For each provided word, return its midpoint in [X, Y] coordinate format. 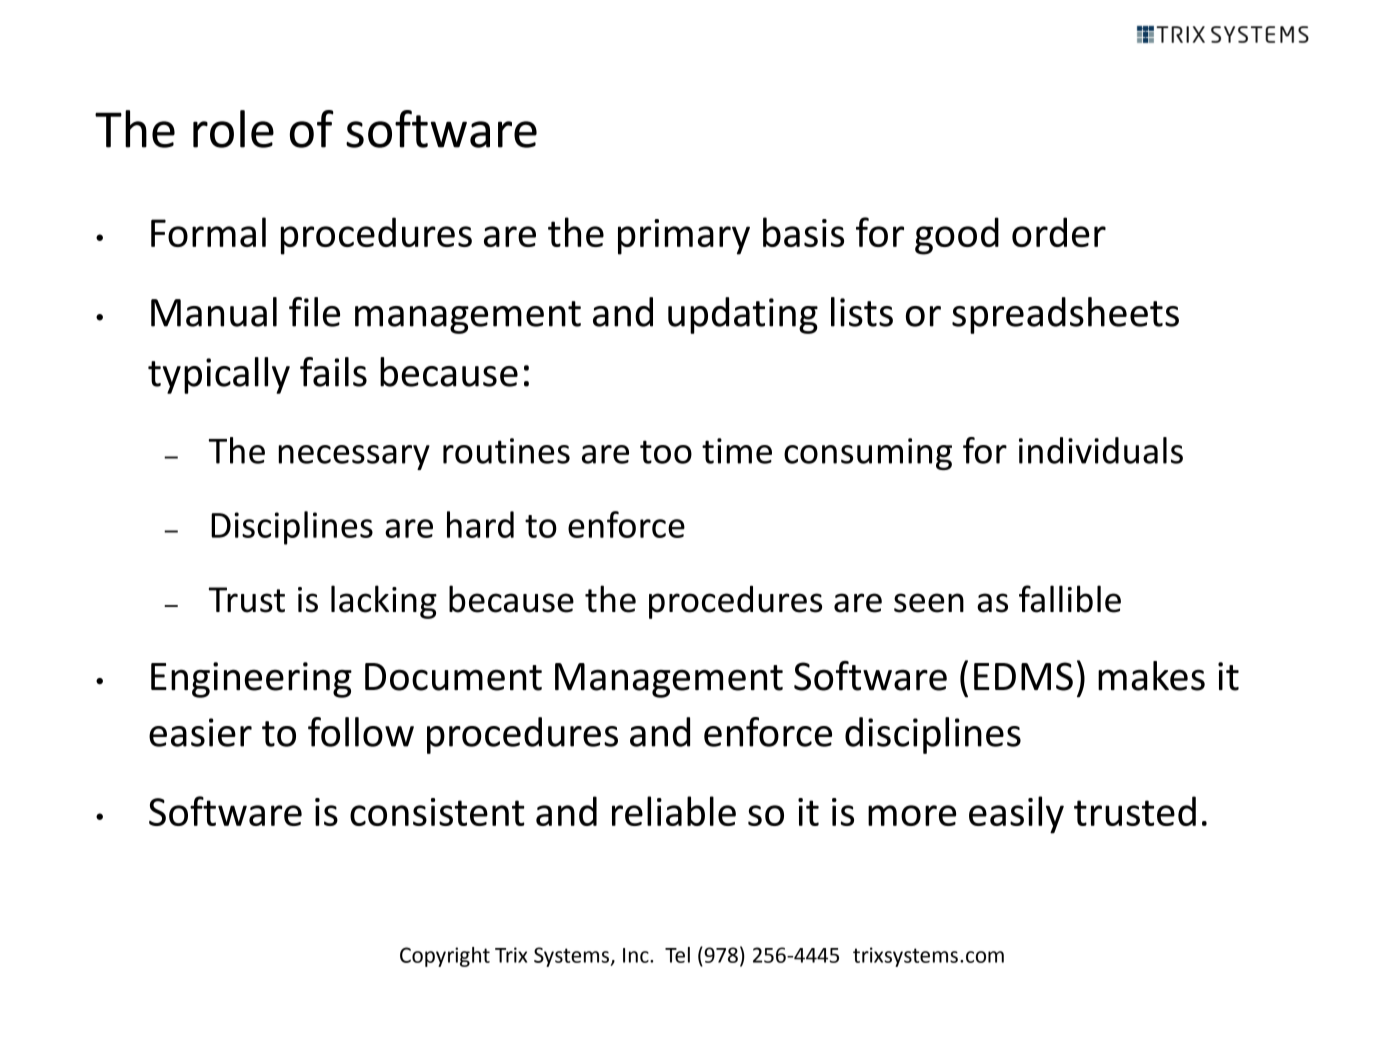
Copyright [445, 957]
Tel [677, 955]
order [1059, 232]
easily [1016, 815]
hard [480, 524]
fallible [1070, 599]
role [233, 129]
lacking [384, 602]
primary [684, 237]
